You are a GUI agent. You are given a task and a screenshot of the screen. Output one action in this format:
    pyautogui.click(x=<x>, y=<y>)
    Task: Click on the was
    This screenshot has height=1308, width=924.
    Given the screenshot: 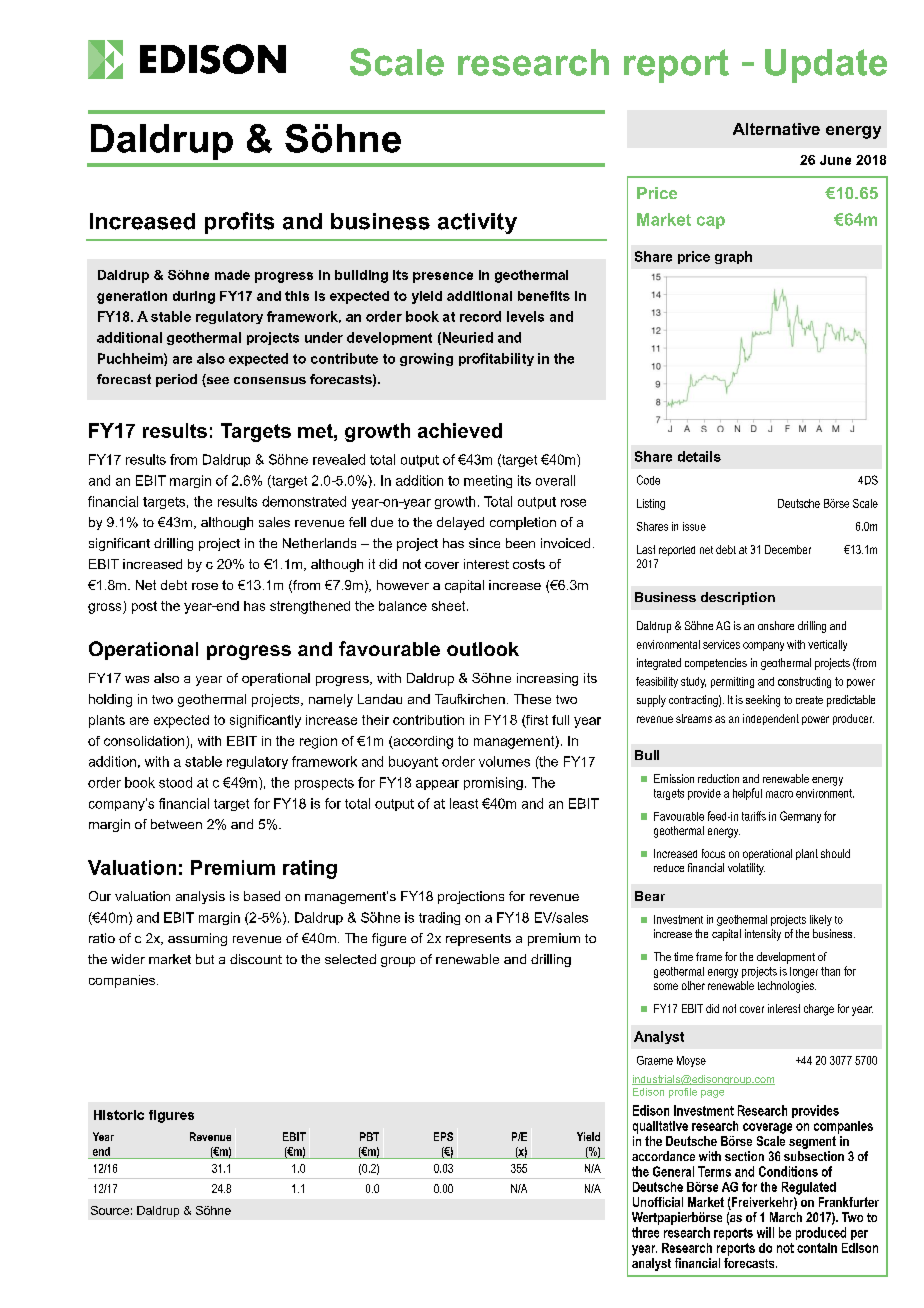 What is the action you would take?
    pyautogui.click(x=137, y=679)
